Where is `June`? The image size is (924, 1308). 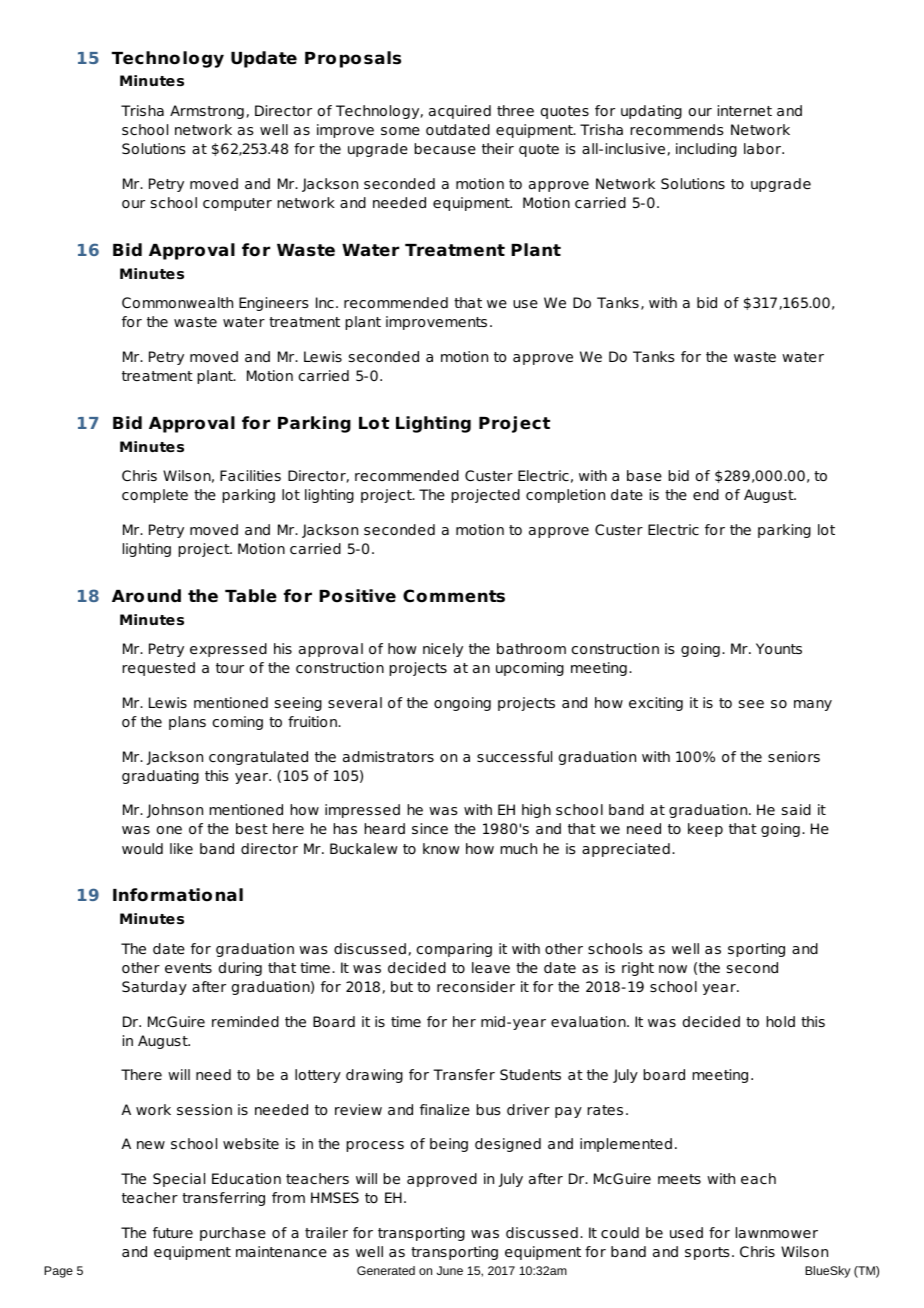 June is located at coordinates (450, 1270).
